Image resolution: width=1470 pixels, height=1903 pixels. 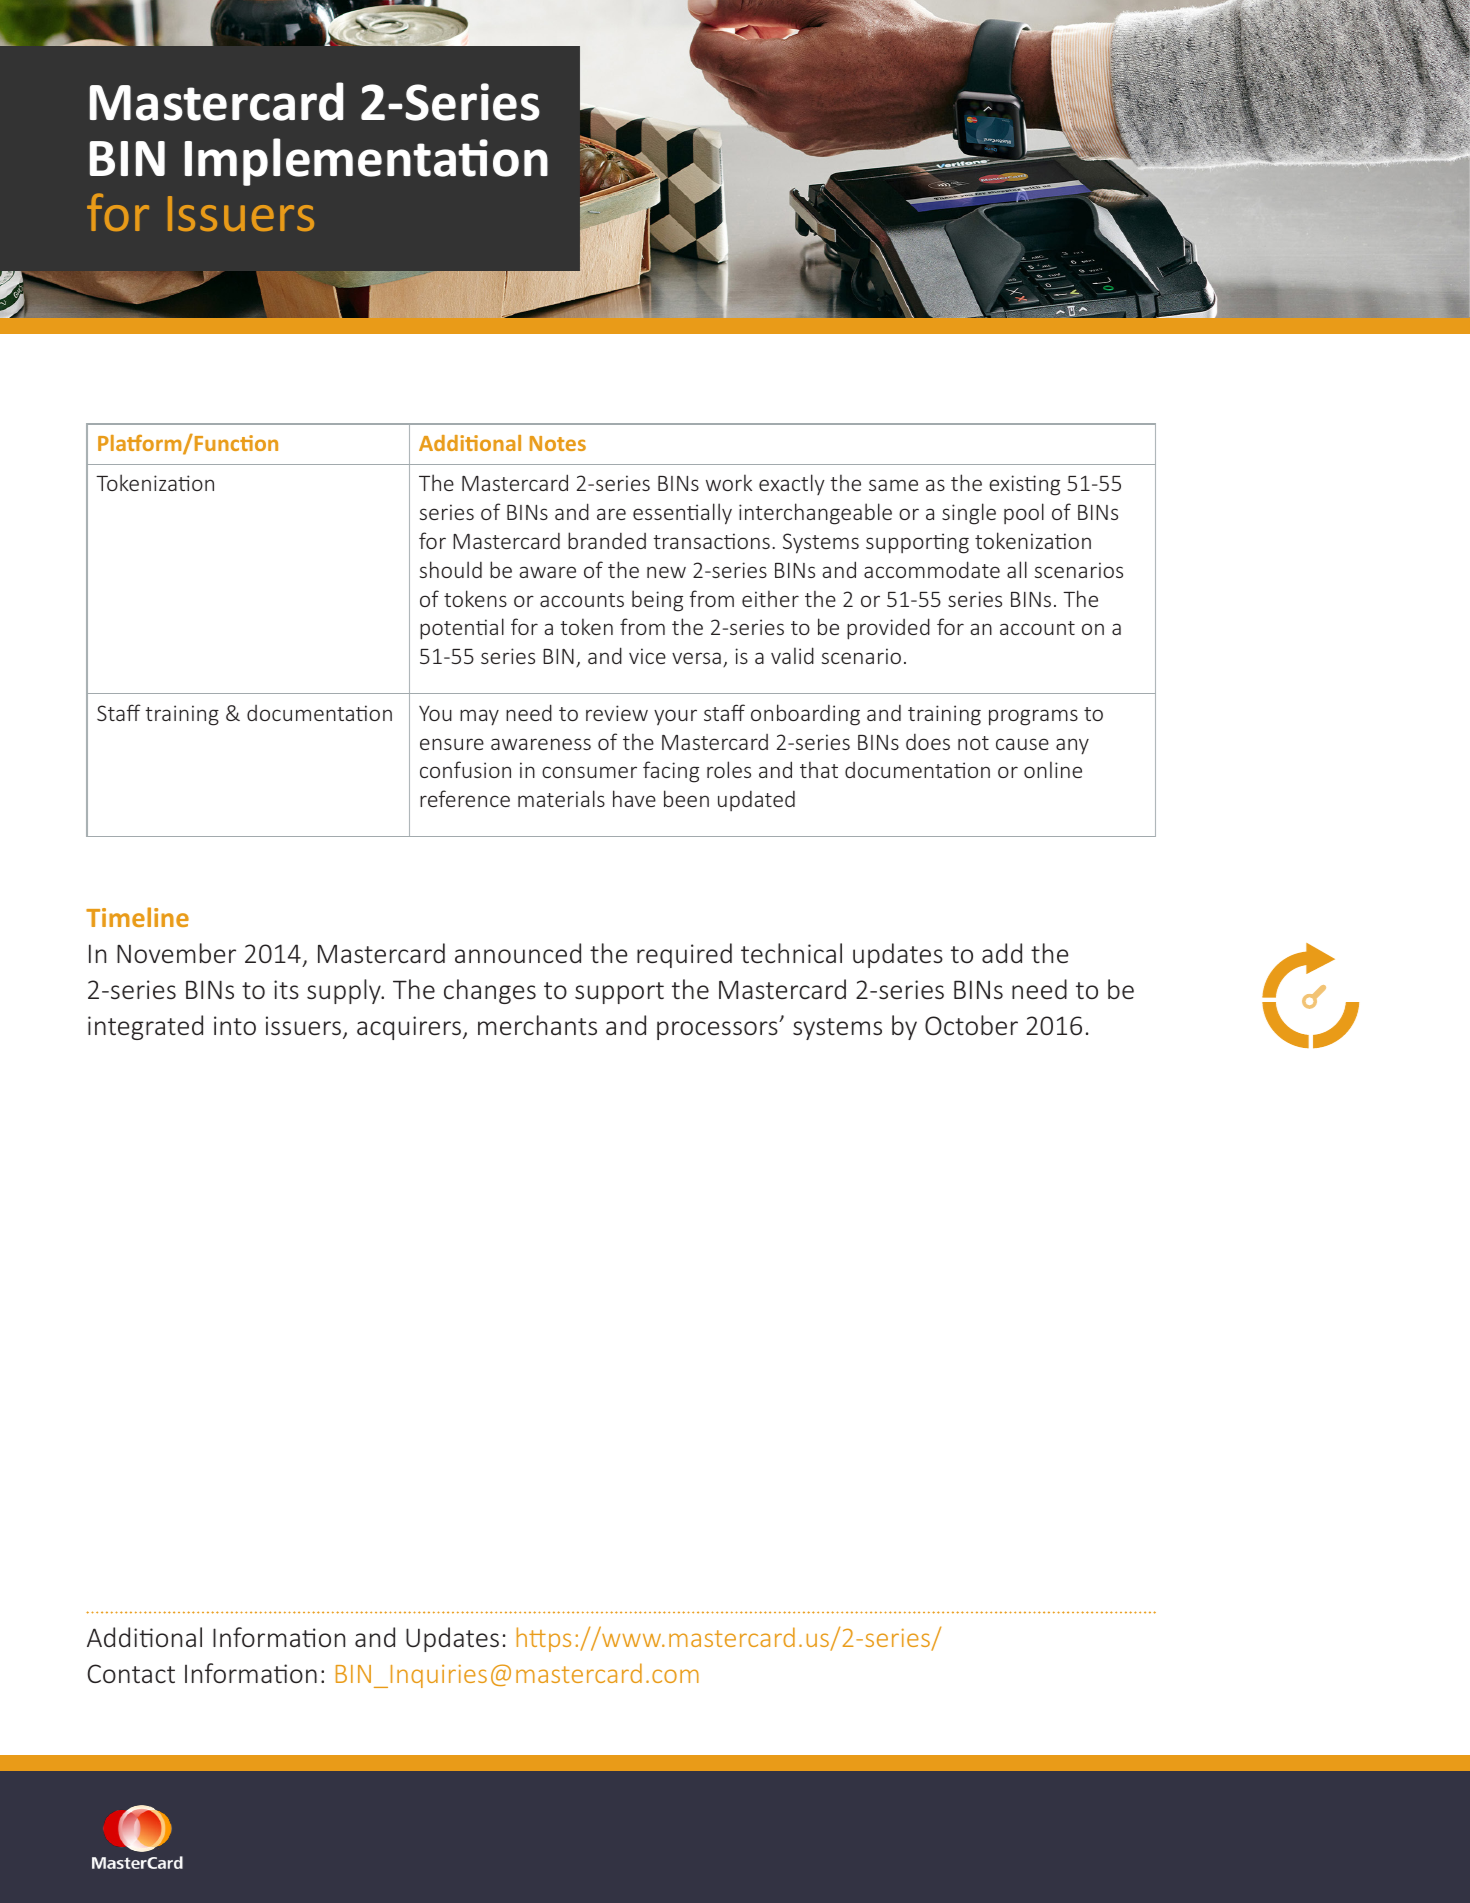 I want to click on announced, so click(x=518, y=953).
